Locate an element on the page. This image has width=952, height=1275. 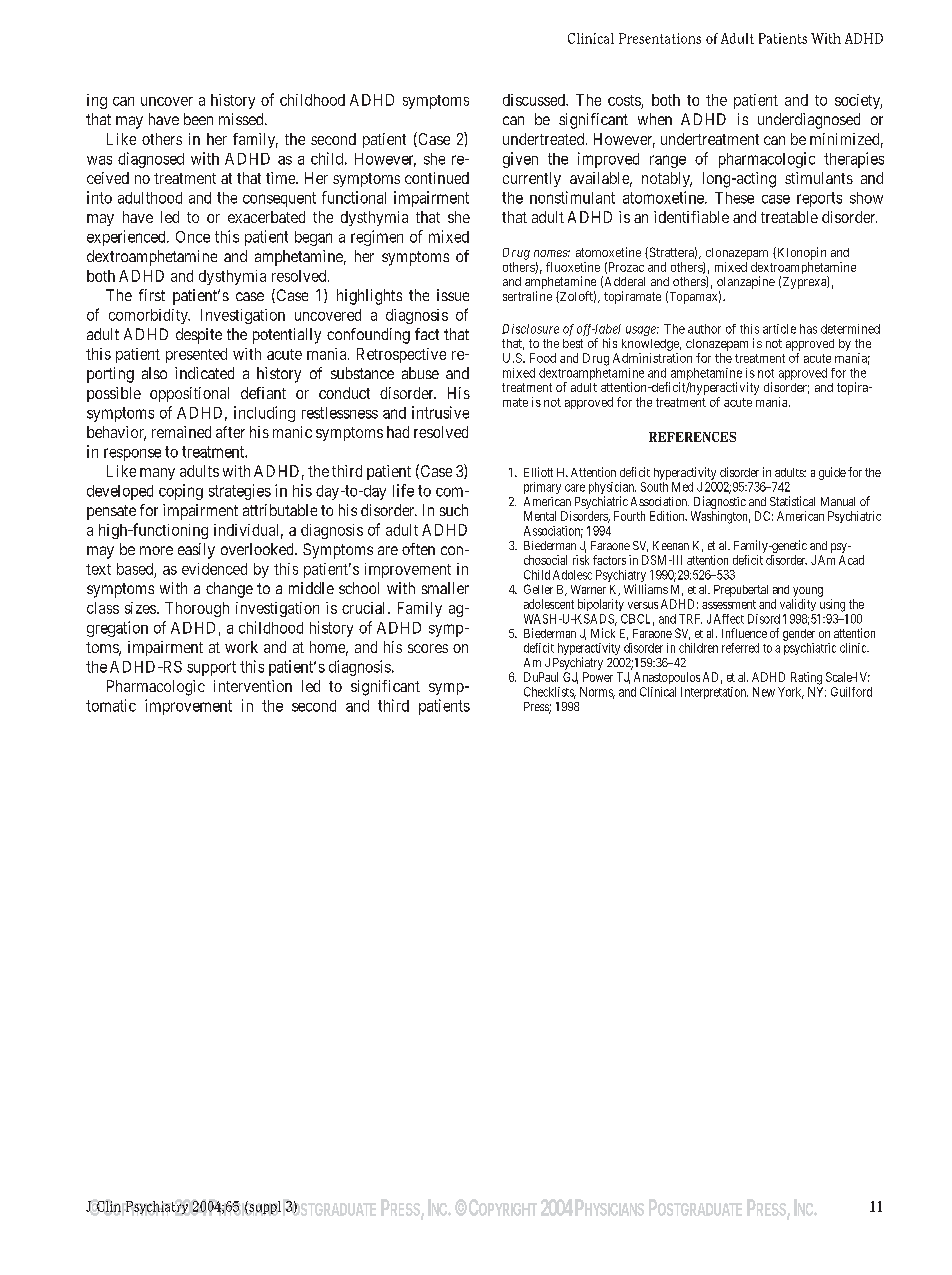
intervention is located at coordinates (253, 686).
